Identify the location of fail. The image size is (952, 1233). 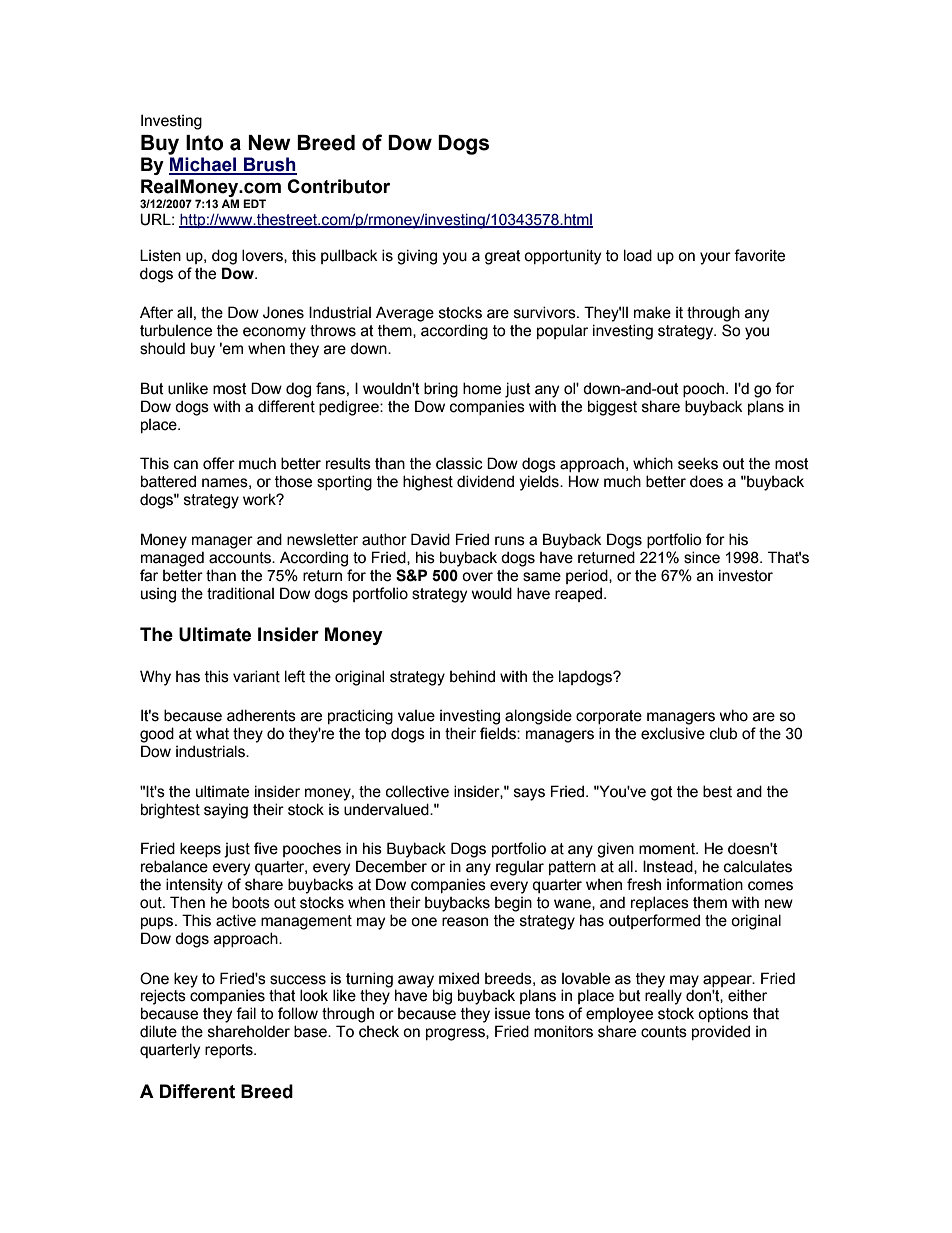
(246, 1013).
